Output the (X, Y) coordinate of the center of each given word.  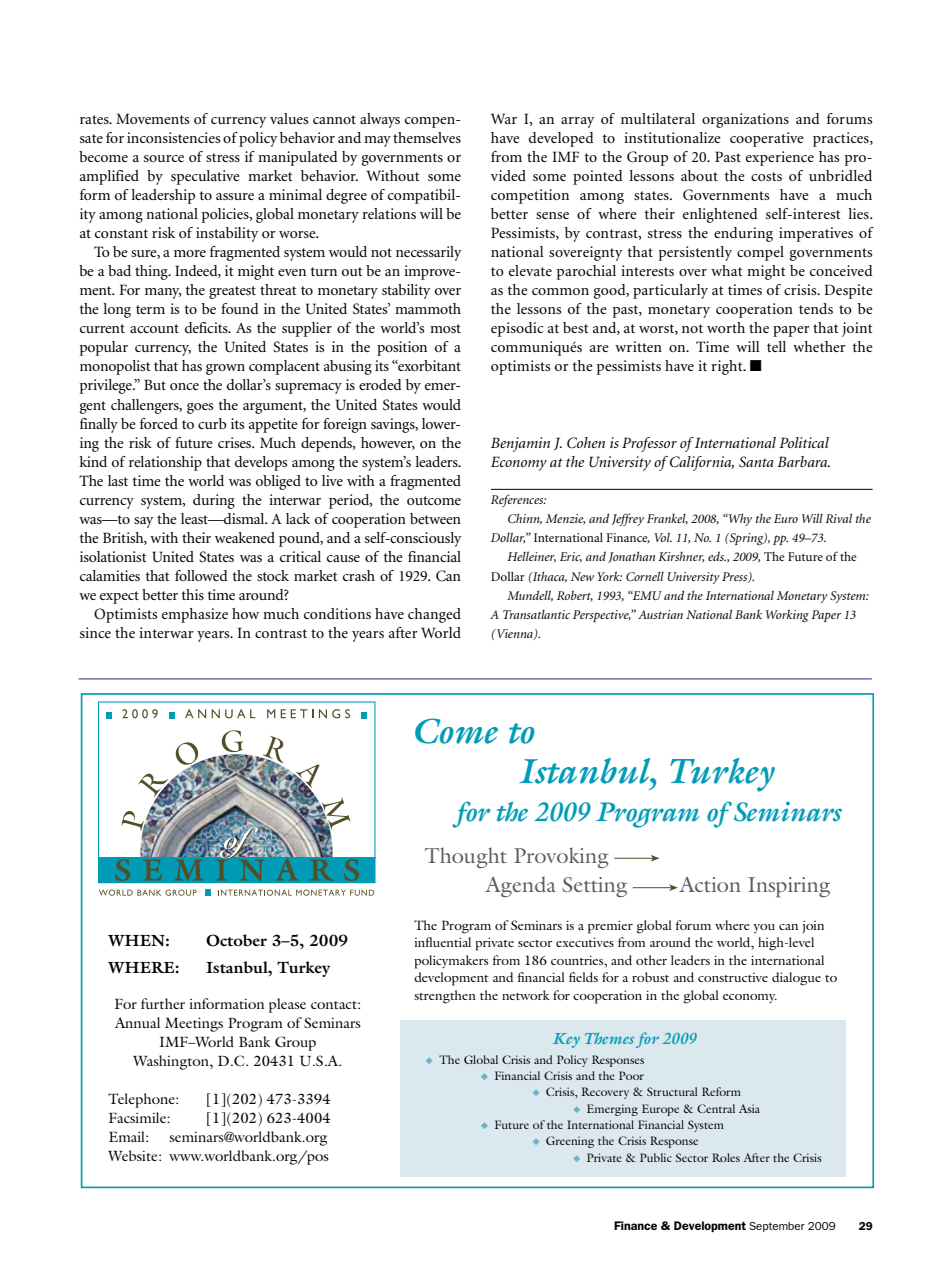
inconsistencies (173, 137)
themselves (427, 137)
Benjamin (520, 444)
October (236, 940)
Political (804, 442)
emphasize (195, 615)
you (764, 928)
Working (787, 616)
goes (200, 408)
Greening (570, 1142)
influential (443, 942)
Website (134, 1155)
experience (780, 158)
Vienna (515, 634)
